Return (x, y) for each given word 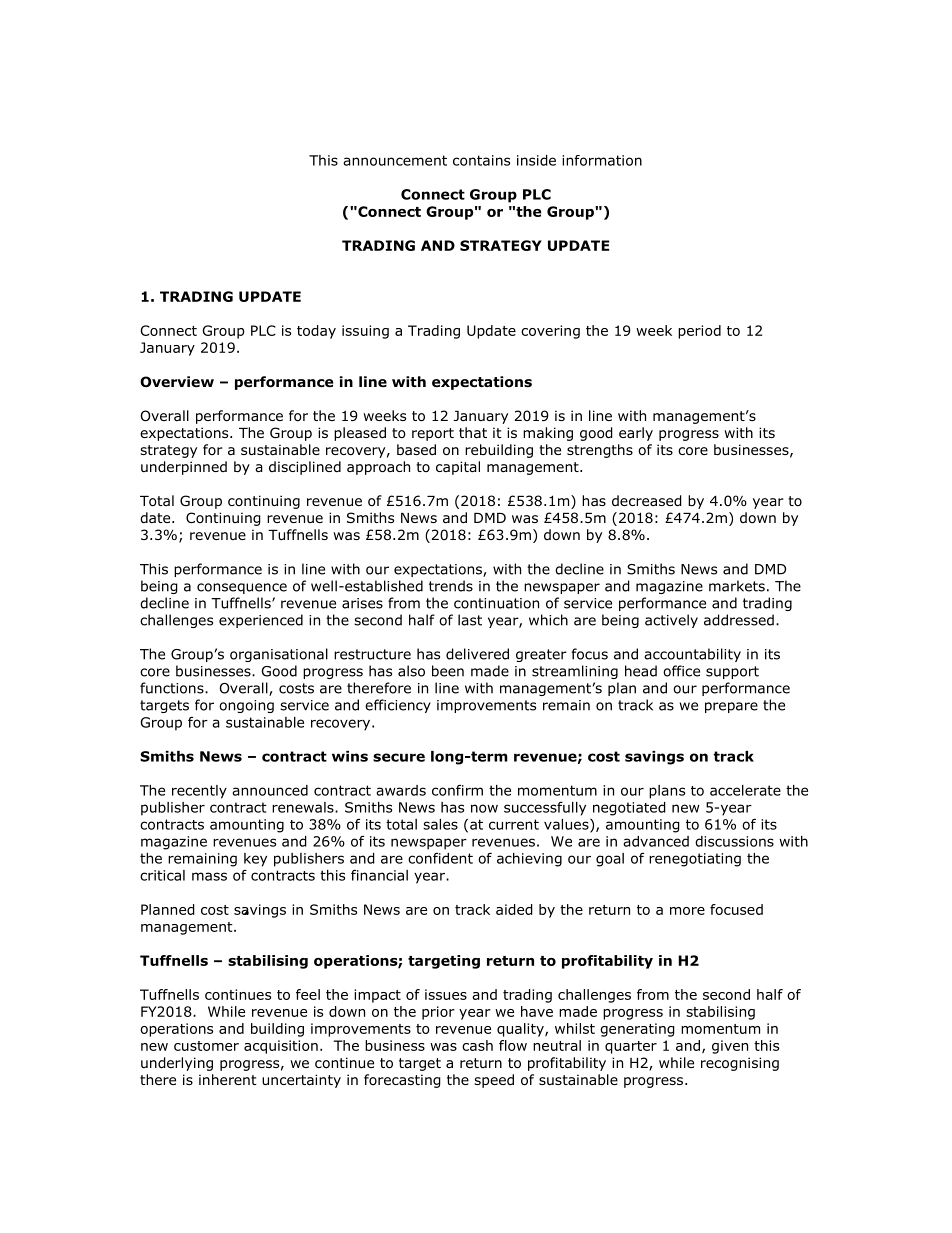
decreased (647, 501)
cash (477, 1045)
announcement (395, 160)
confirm (457, 790)
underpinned (184, 468)
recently (199, 792)
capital (458, 468)
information (602, 160)
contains (481, 160)
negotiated (629, 809)
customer (206, 1046)
